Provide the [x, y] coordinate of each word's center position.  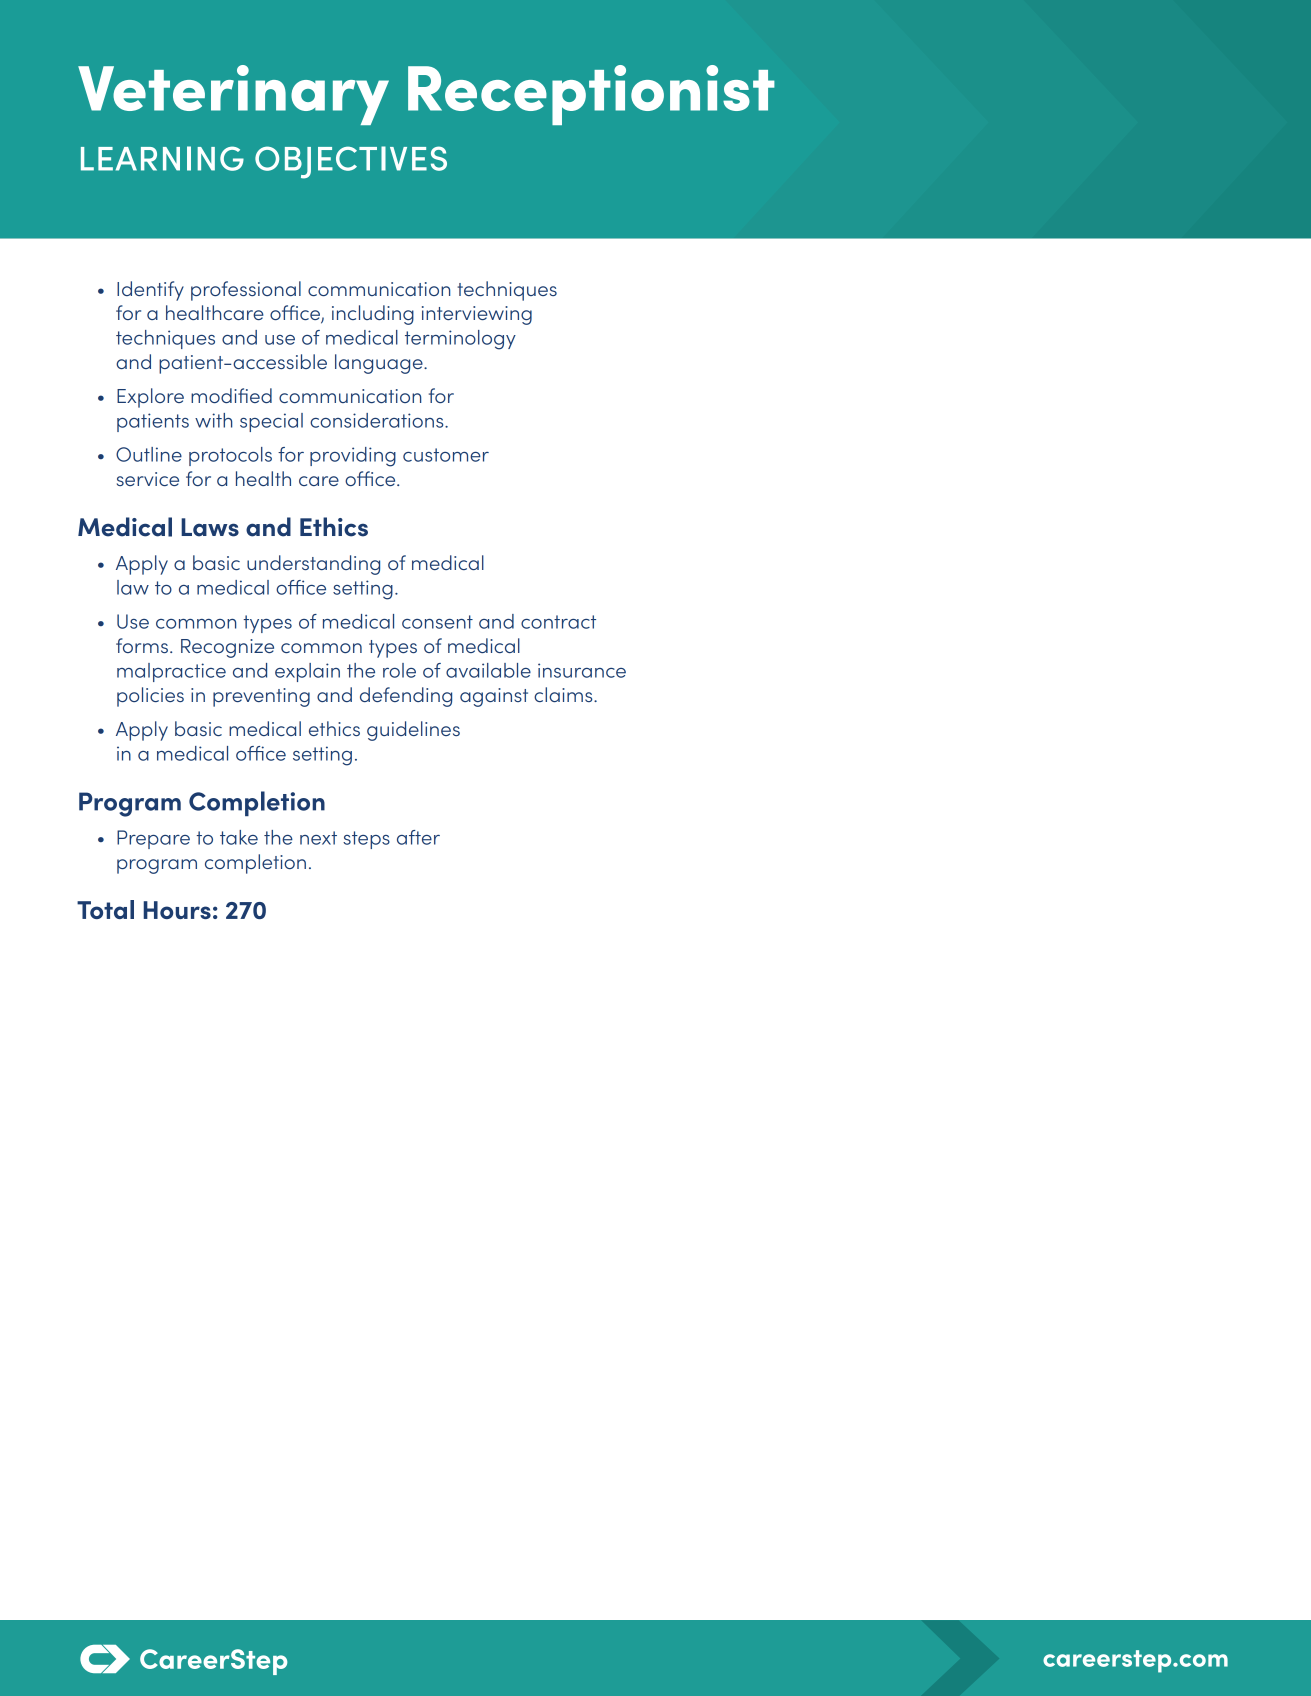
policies [150, 697]
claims [564, 694]
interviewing [477, 315]
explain [307, 672]
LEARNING [162, 158]
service [148, 479]
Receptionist [591, 95]
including [373, 315]
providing [353, 457]
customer [446, 455]
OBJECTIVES [351, 162]
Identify [150, 291]
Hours [177, 910]
